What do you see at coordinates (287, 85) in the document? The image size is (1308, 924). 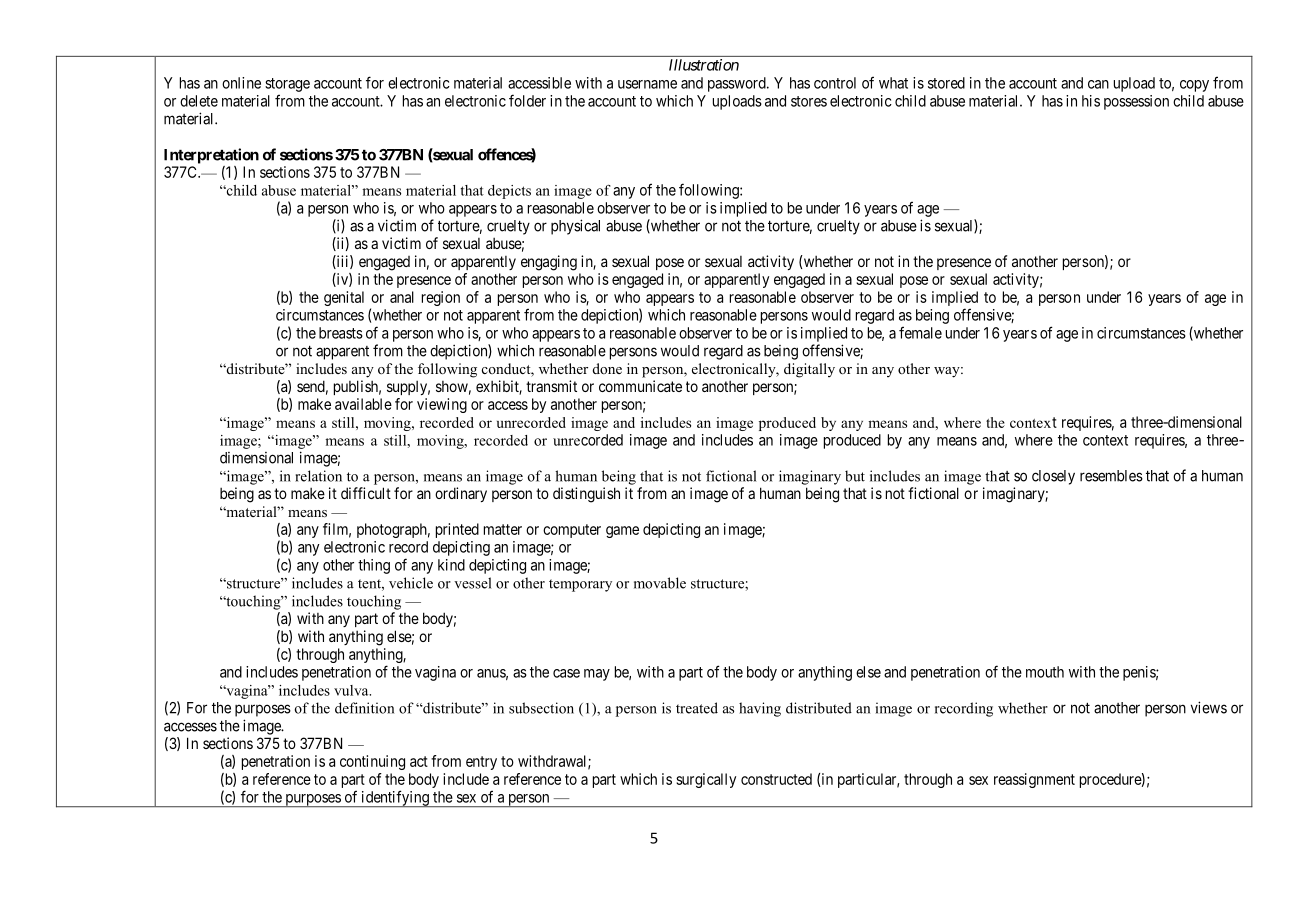 I see `storage` at bounding box center [287, 85].
